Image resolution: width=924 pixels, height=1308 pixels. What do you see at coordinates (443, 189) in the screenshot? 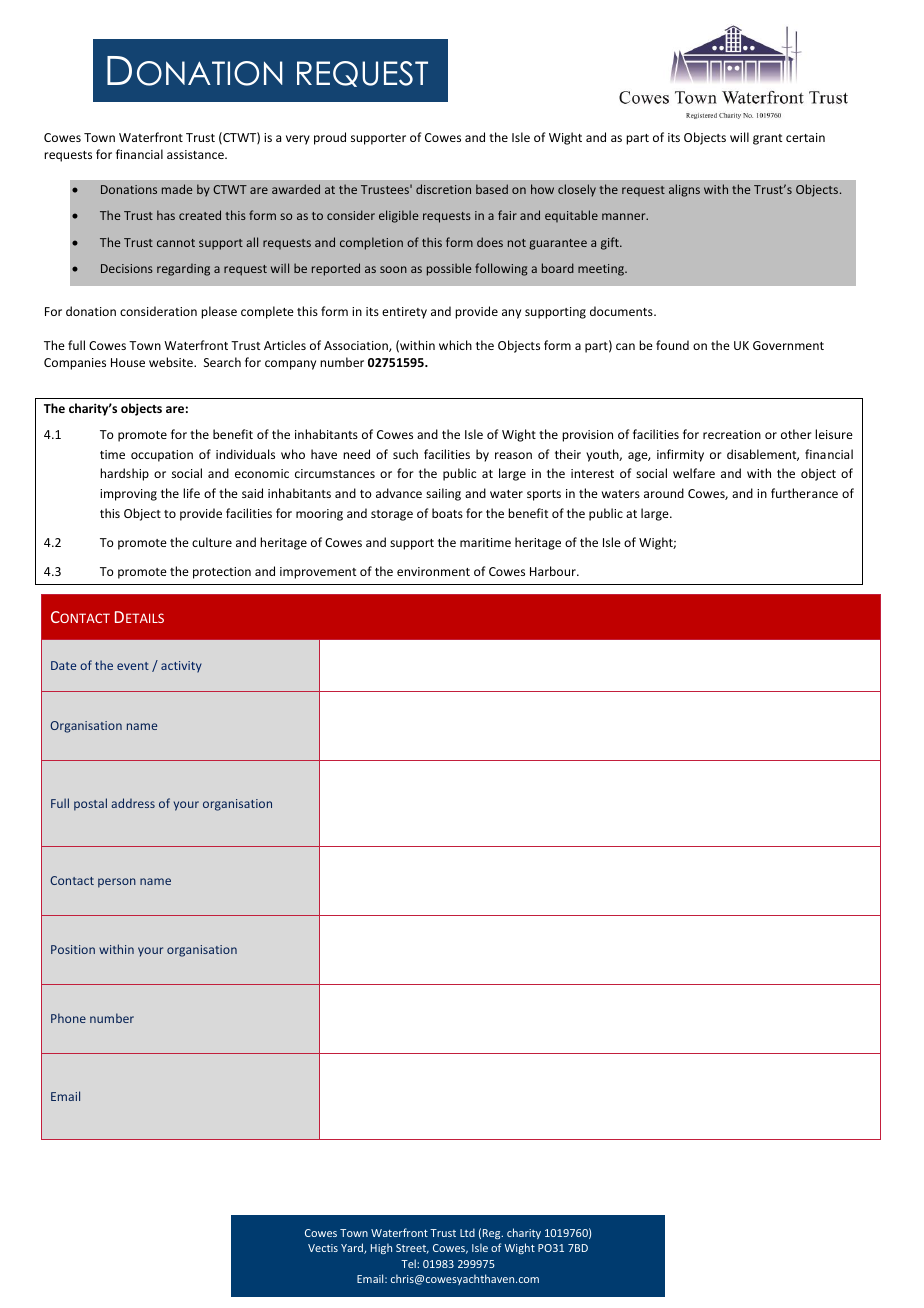
I see `discretion` at bounding box center [443, 189].
